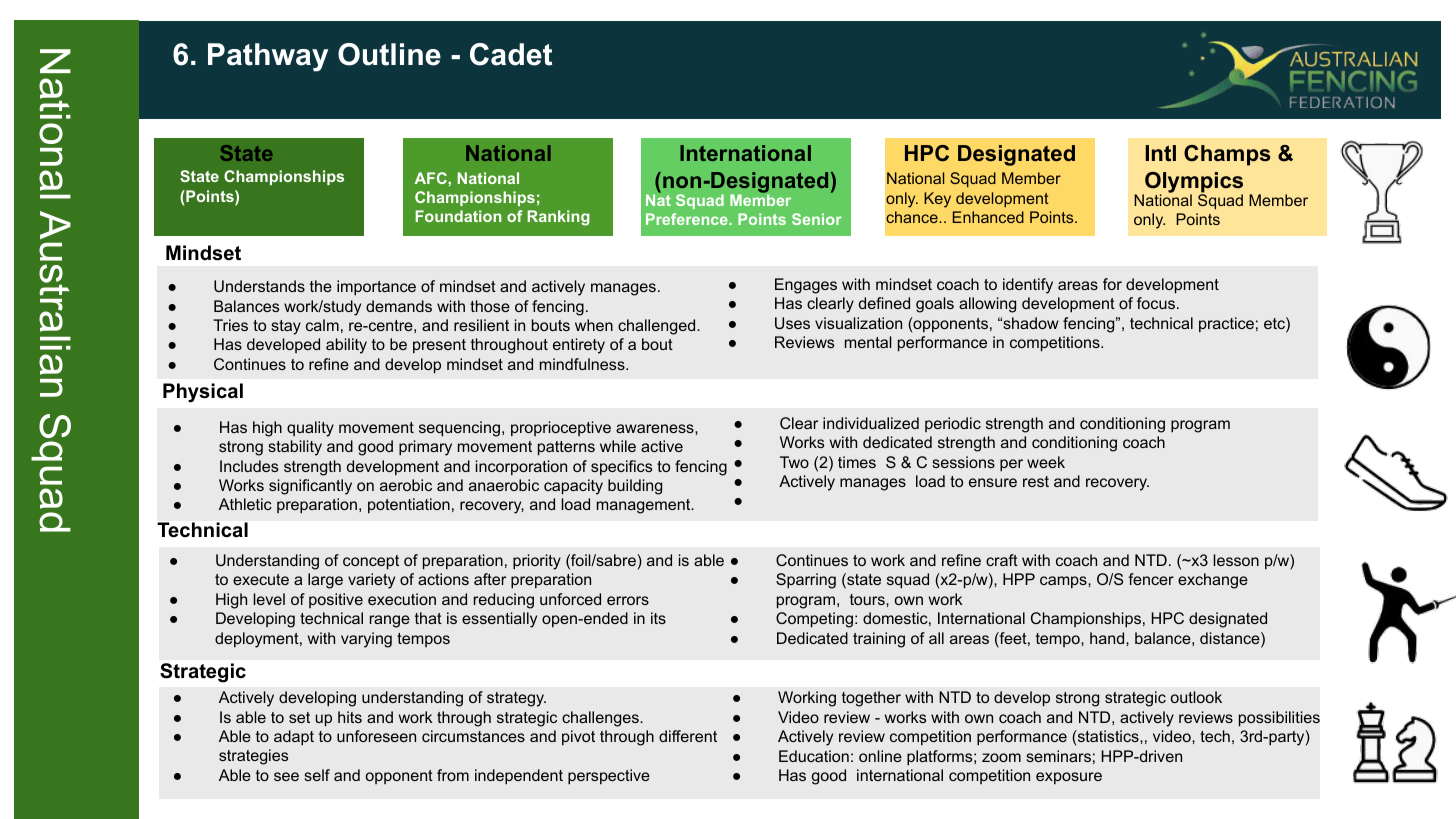  I want to click on fencer, so click(1151, 579).
